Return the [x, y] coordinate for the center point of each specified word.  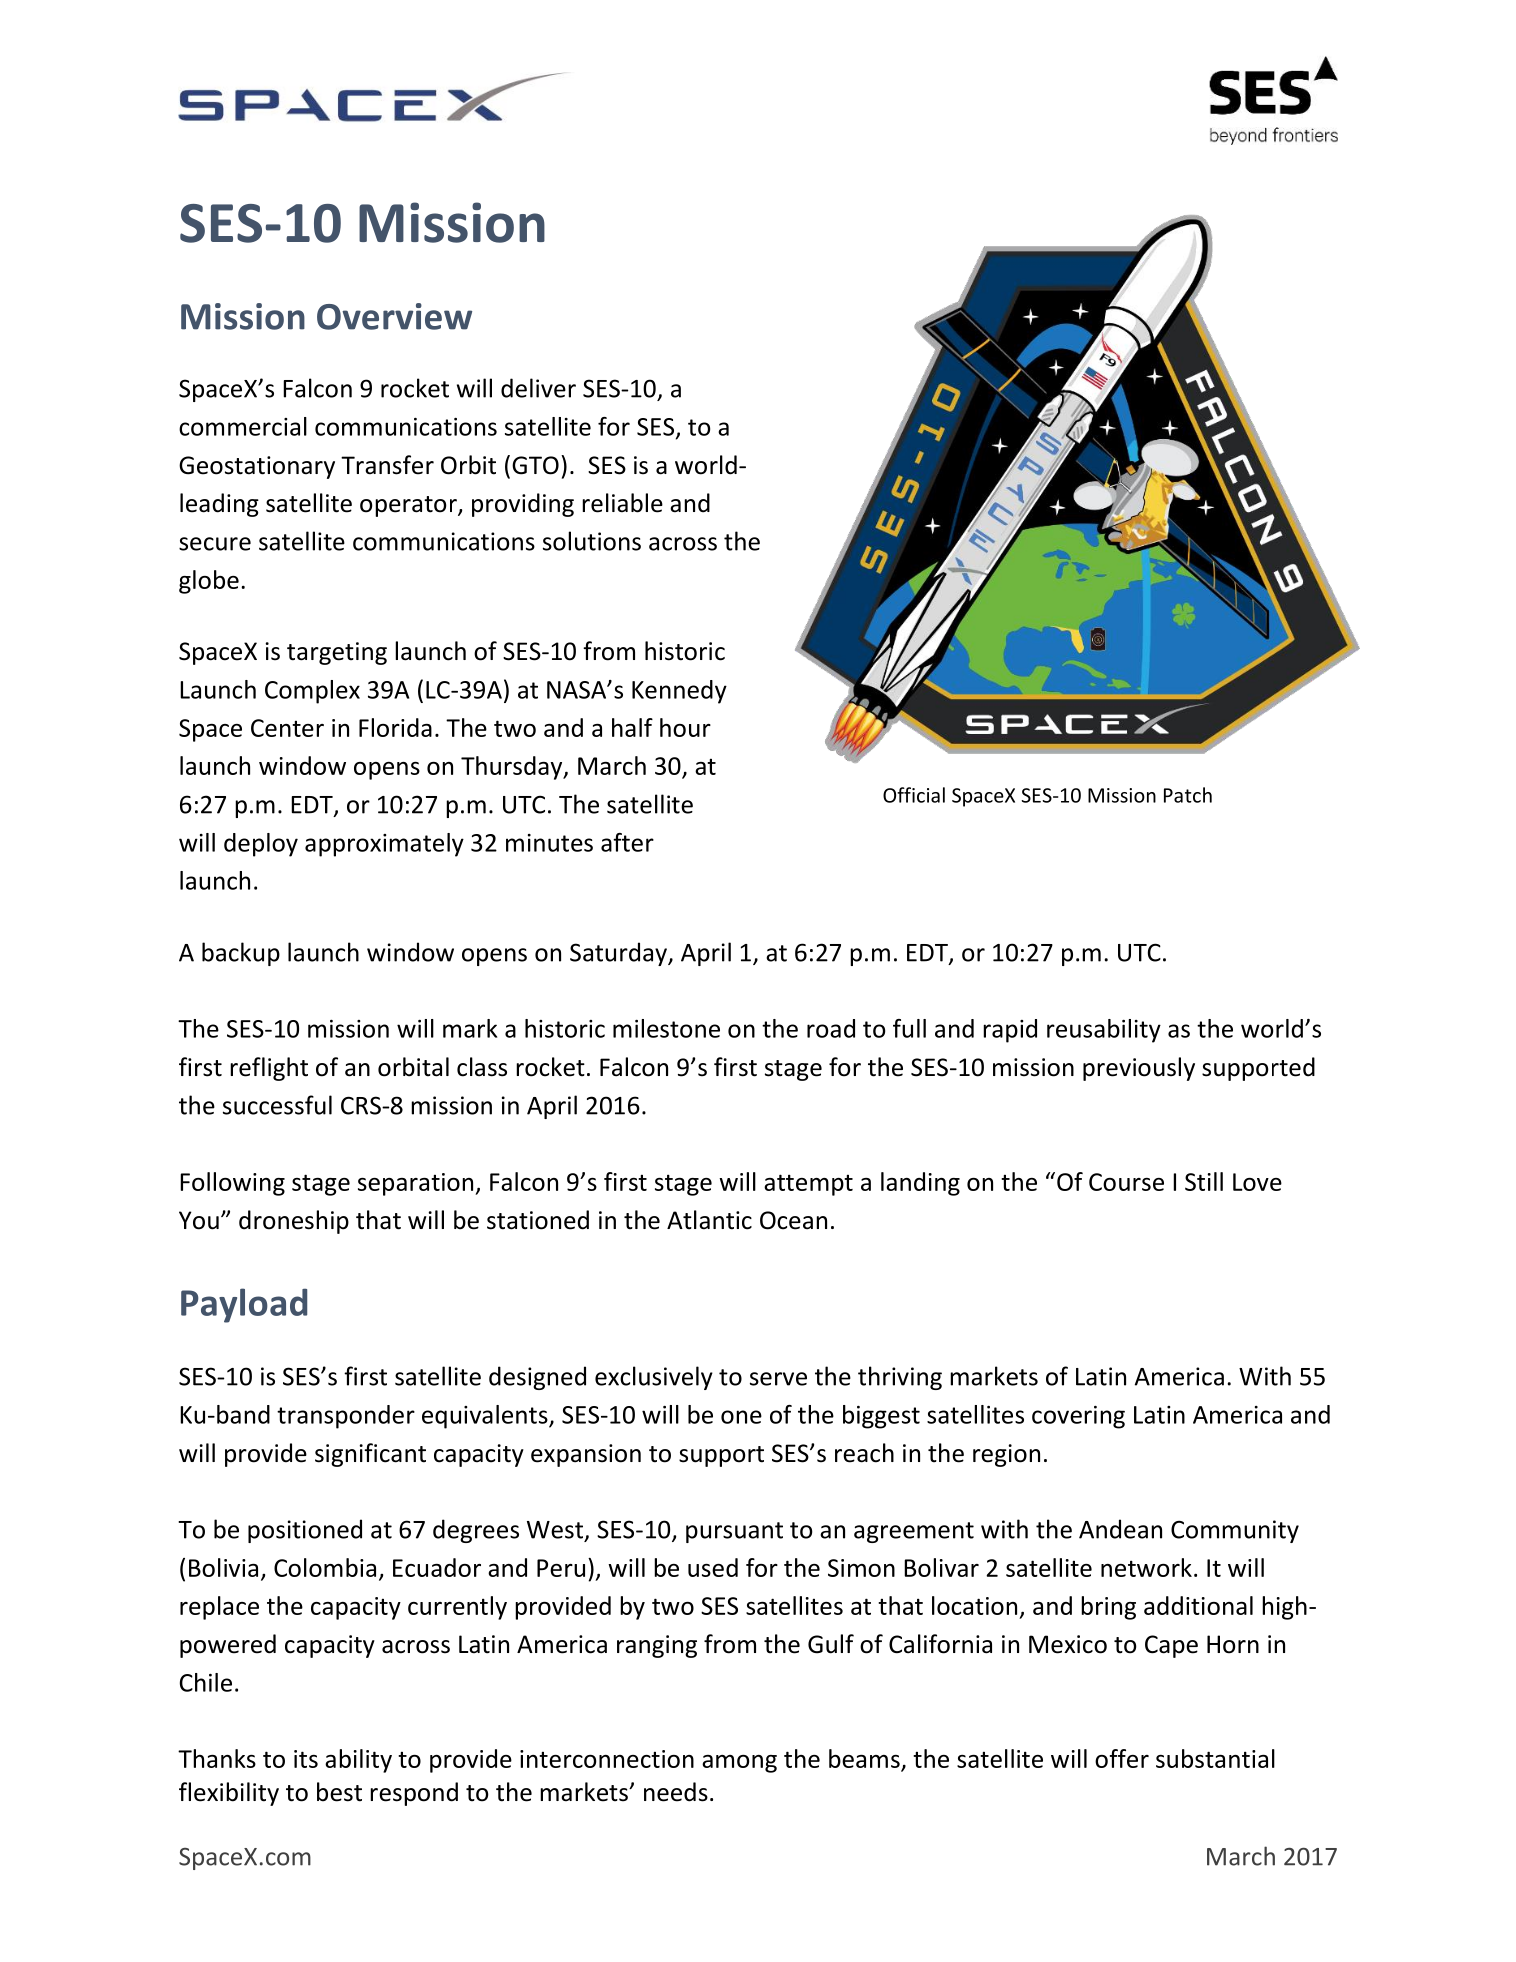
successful [277, 1105]
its [306, 1759]
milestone [666, 1028]
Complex [312, 692]
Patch [1188, 795]
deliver [538, 388]
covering [1078, 1417]
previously [1139, 1069]
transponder [346, 1417]
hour [685, 727]
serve [778, 1379]
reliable [622, 503]
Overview [394, 316]
